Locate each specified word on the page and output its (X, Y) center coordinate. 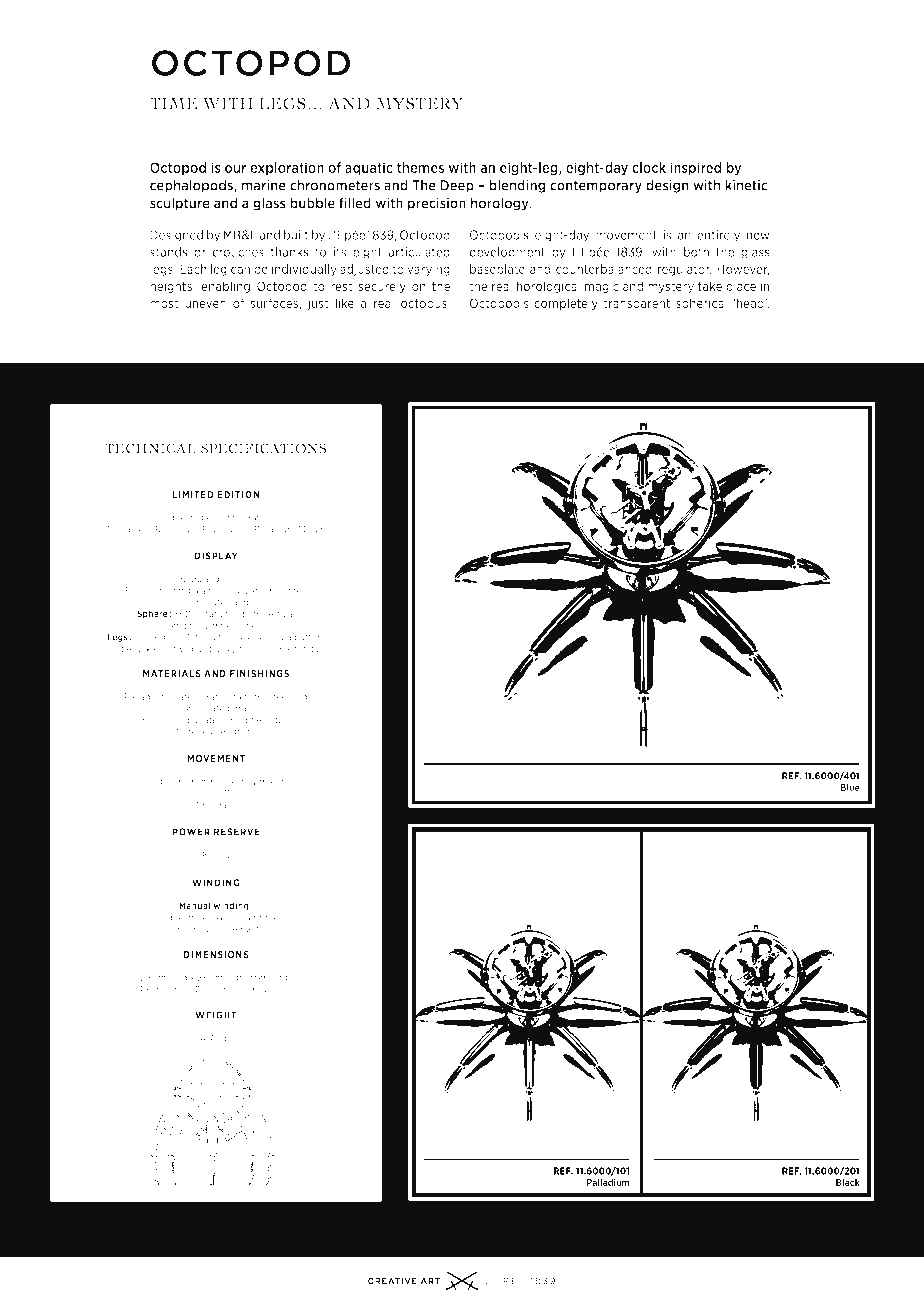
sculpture (180, 204)
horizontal (210, 625)
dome (285, 719)
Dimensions (216, 954)
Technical (150, 449)
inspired (695, 168)
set (250, 917)
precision (437, 204)
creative (392, 1281)
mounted (288, 590)
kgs (224, 1038)
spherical (701, 304)
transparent (637, 304)
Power (191, 832)
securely (382, 287)
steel (278, 696)
